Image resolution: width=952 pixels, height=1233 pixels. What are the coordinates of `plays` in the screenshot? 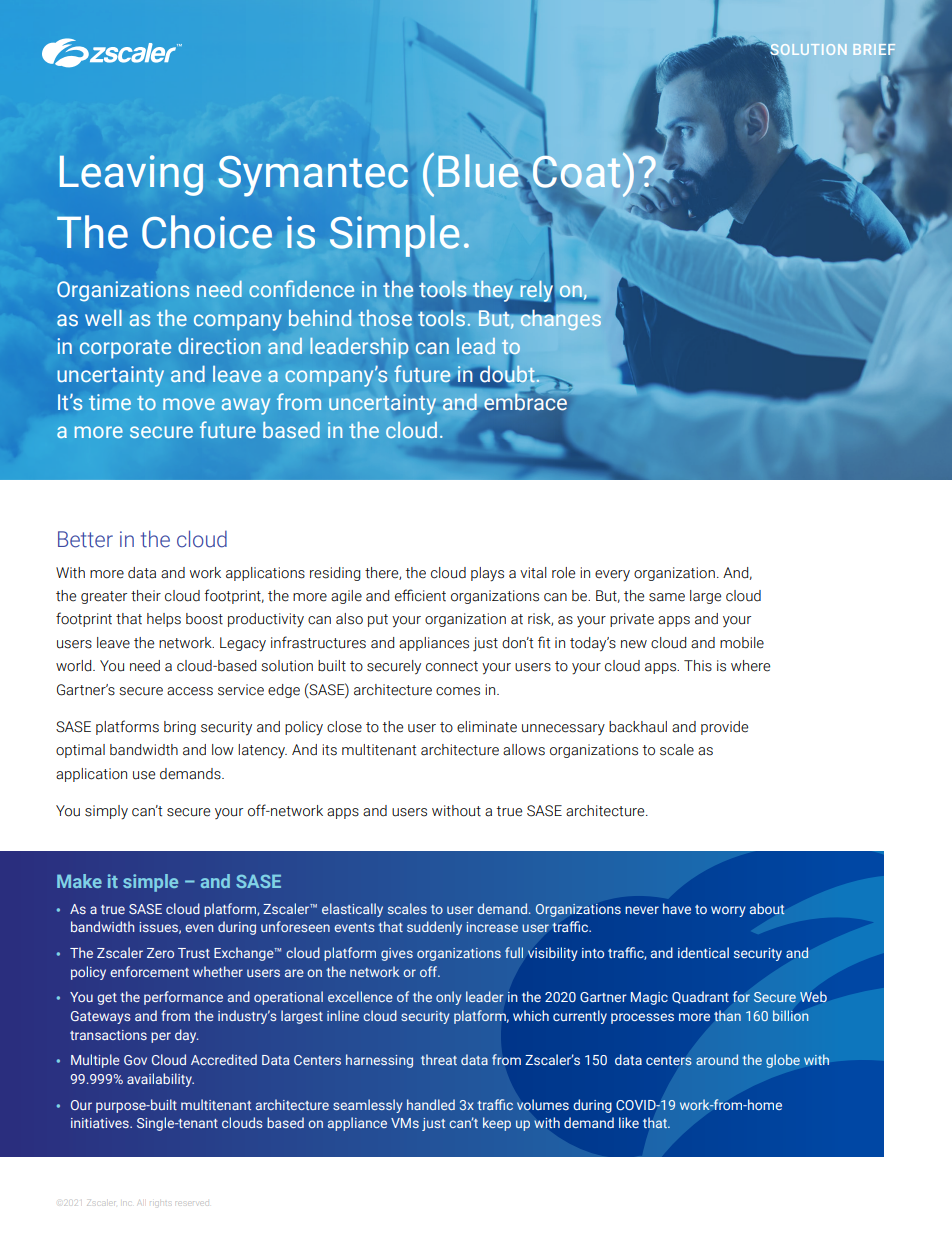 It's located at (487, 574).
